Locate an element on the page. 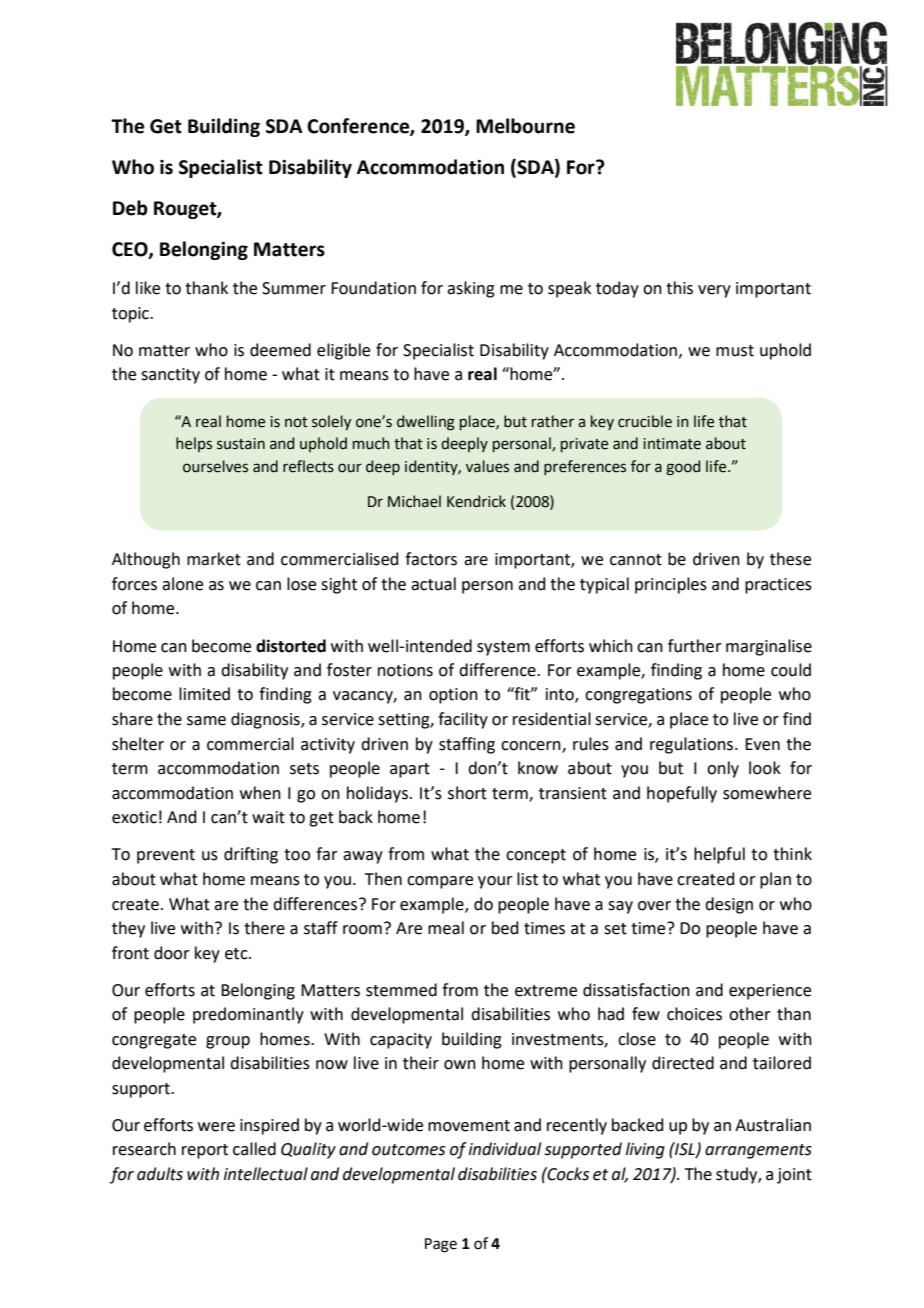 This page has height=1308, width=924. Deb is located at coordinates (130, 208).
